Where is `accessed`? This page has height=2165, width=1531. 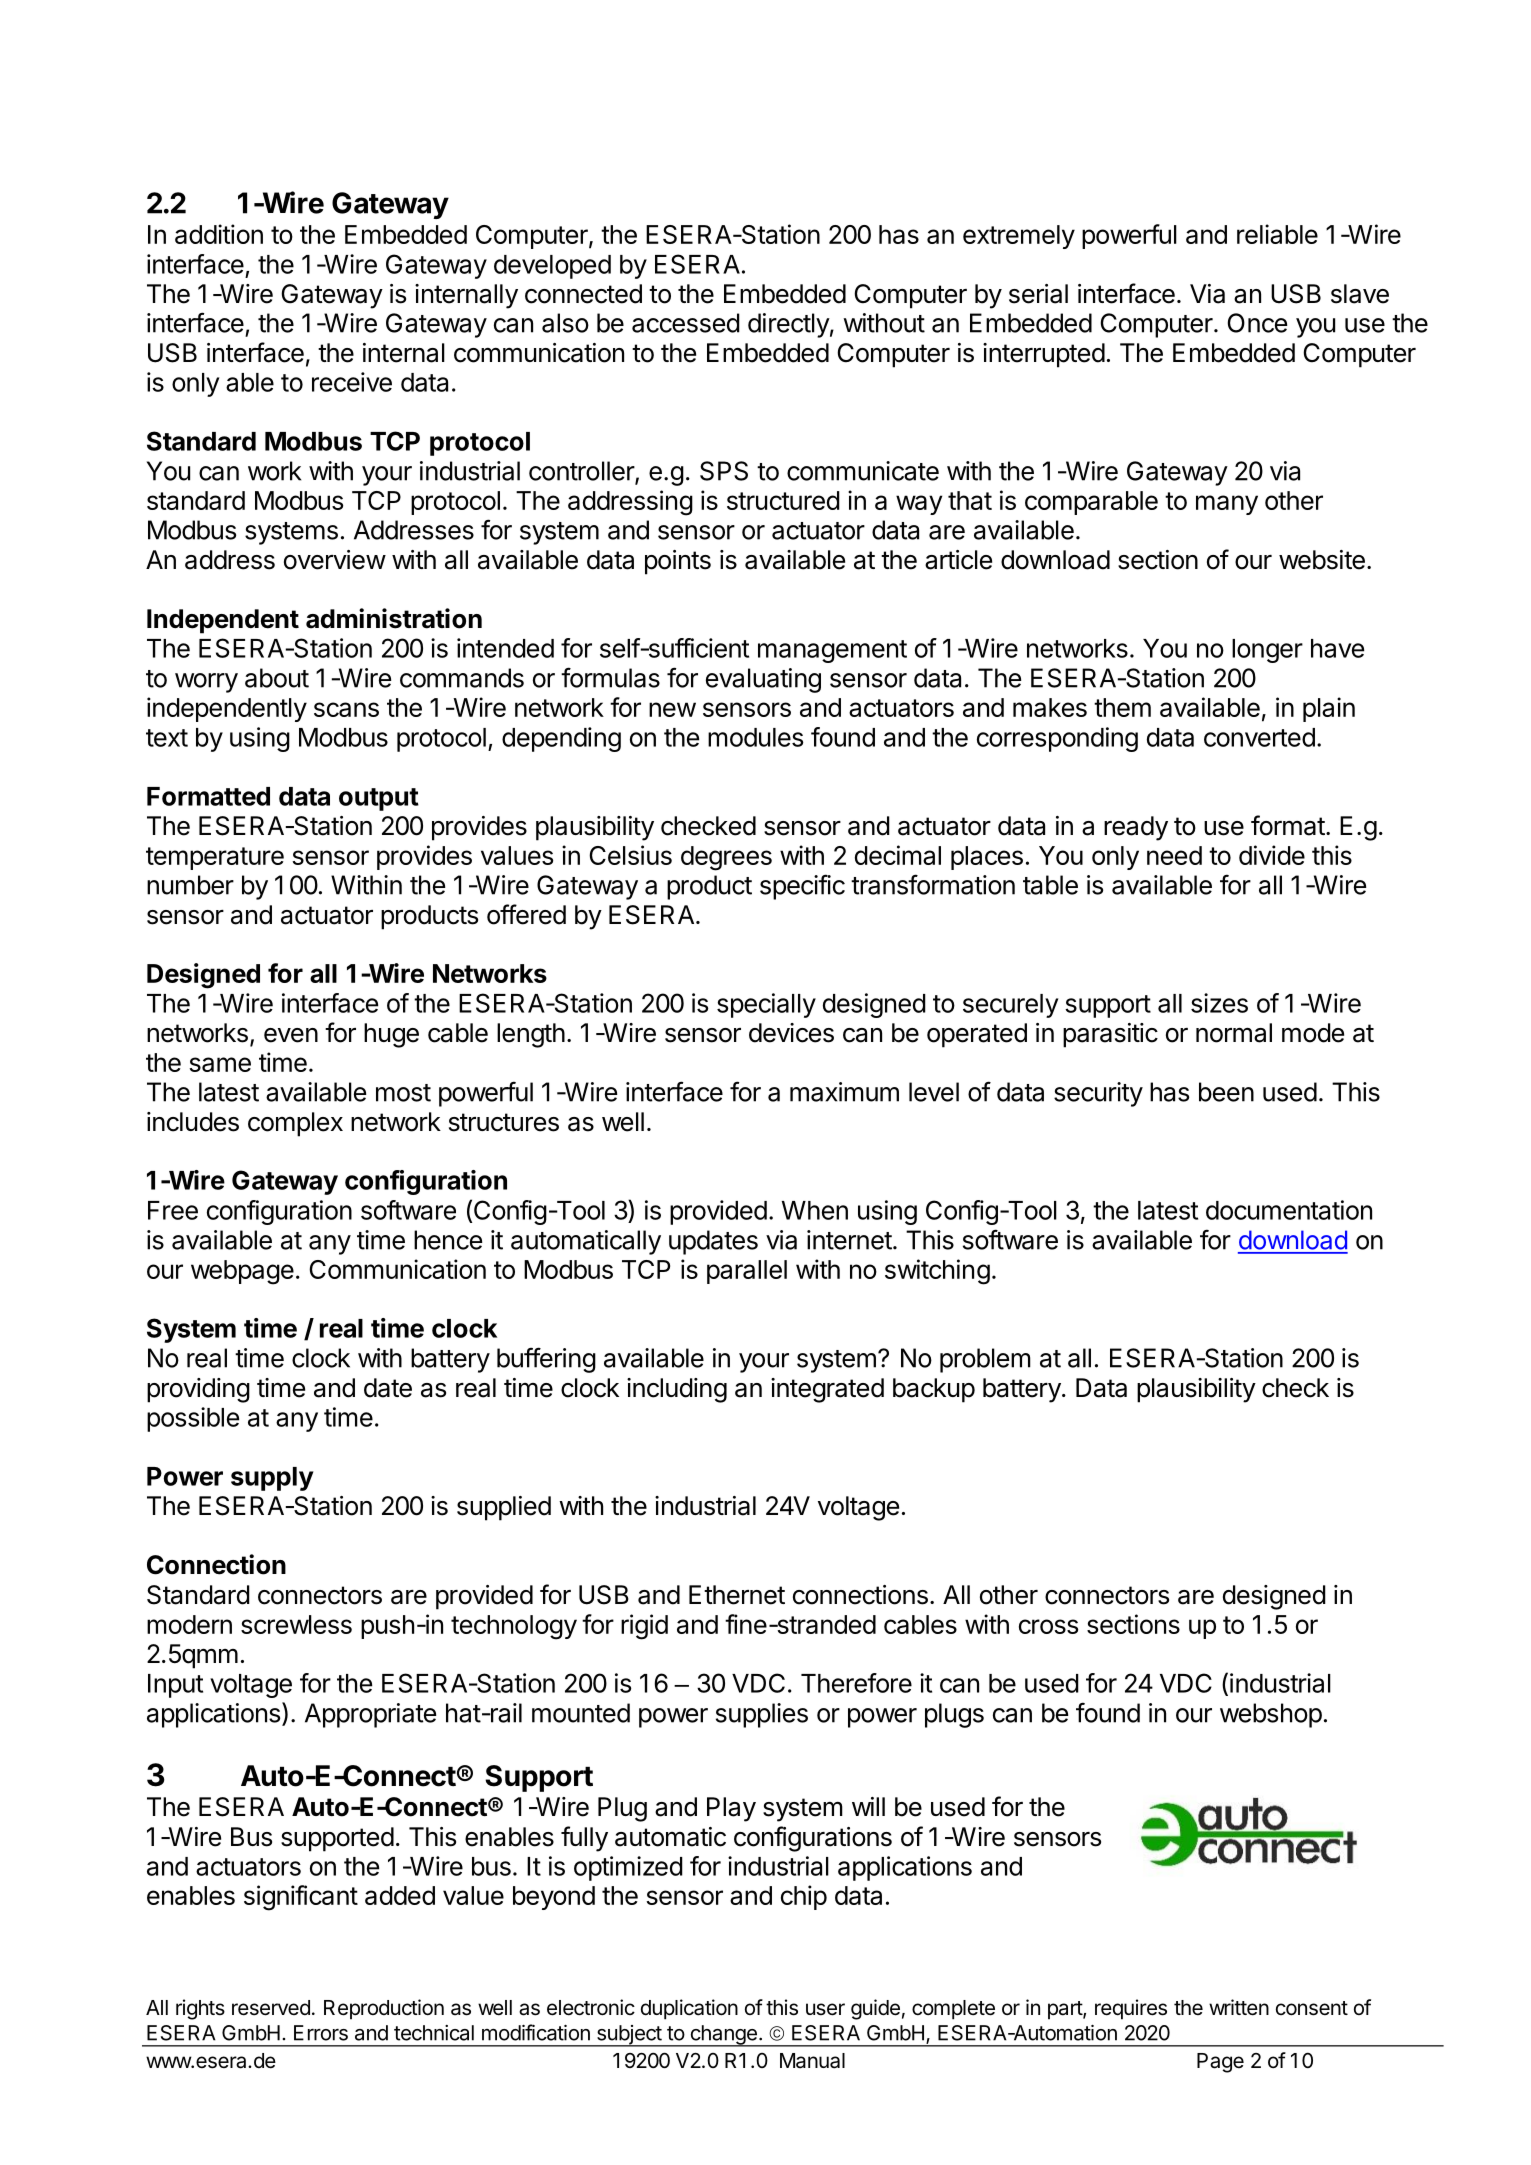
accessed is located at coordinates (686, 323).
